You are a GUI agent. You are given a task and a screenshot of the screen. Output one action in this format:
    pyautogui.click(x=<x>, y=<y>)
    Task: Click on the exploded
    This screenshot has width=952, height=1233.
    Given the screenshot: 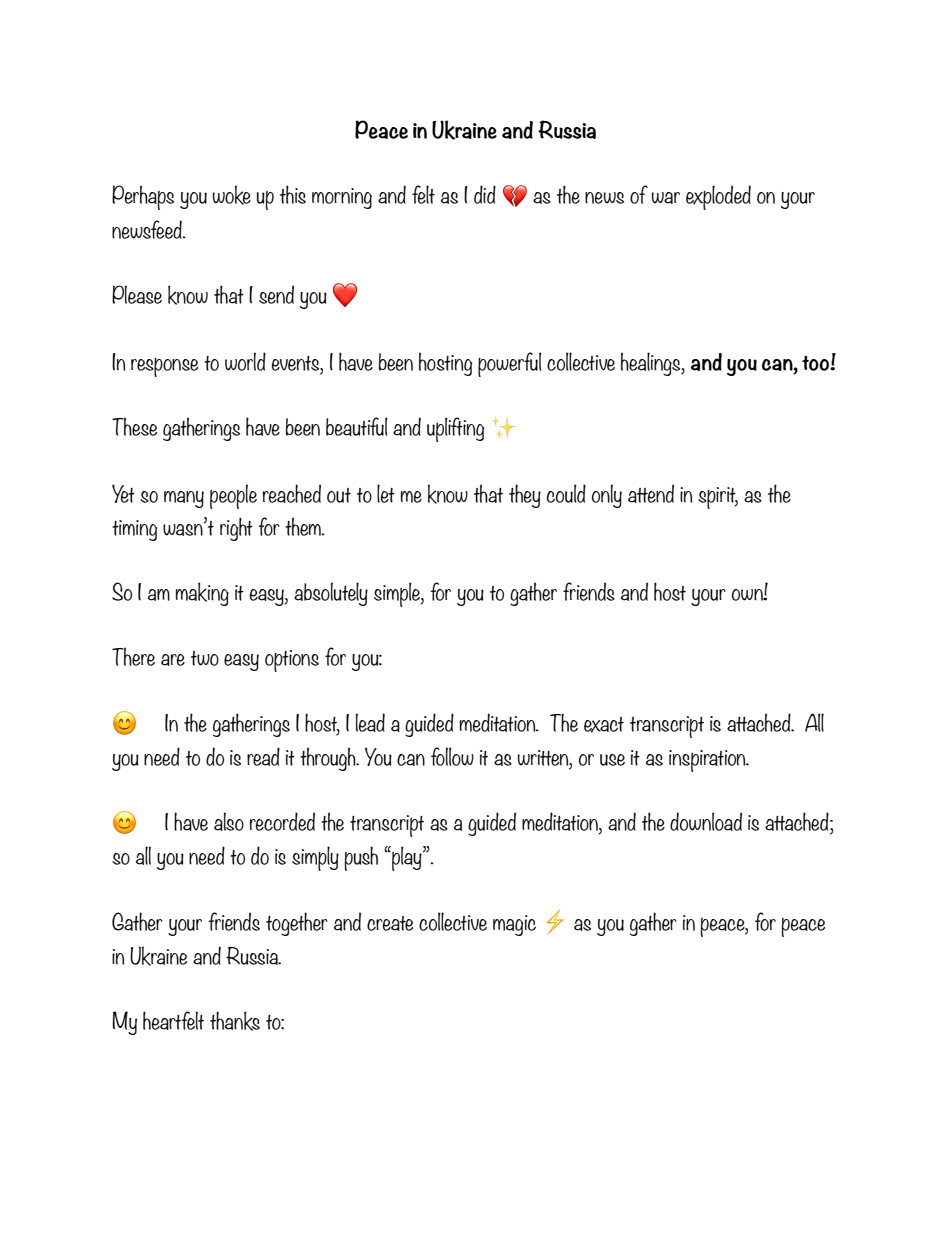 What is the action you would take?
    pyautogui.click(x=718, y=197)
